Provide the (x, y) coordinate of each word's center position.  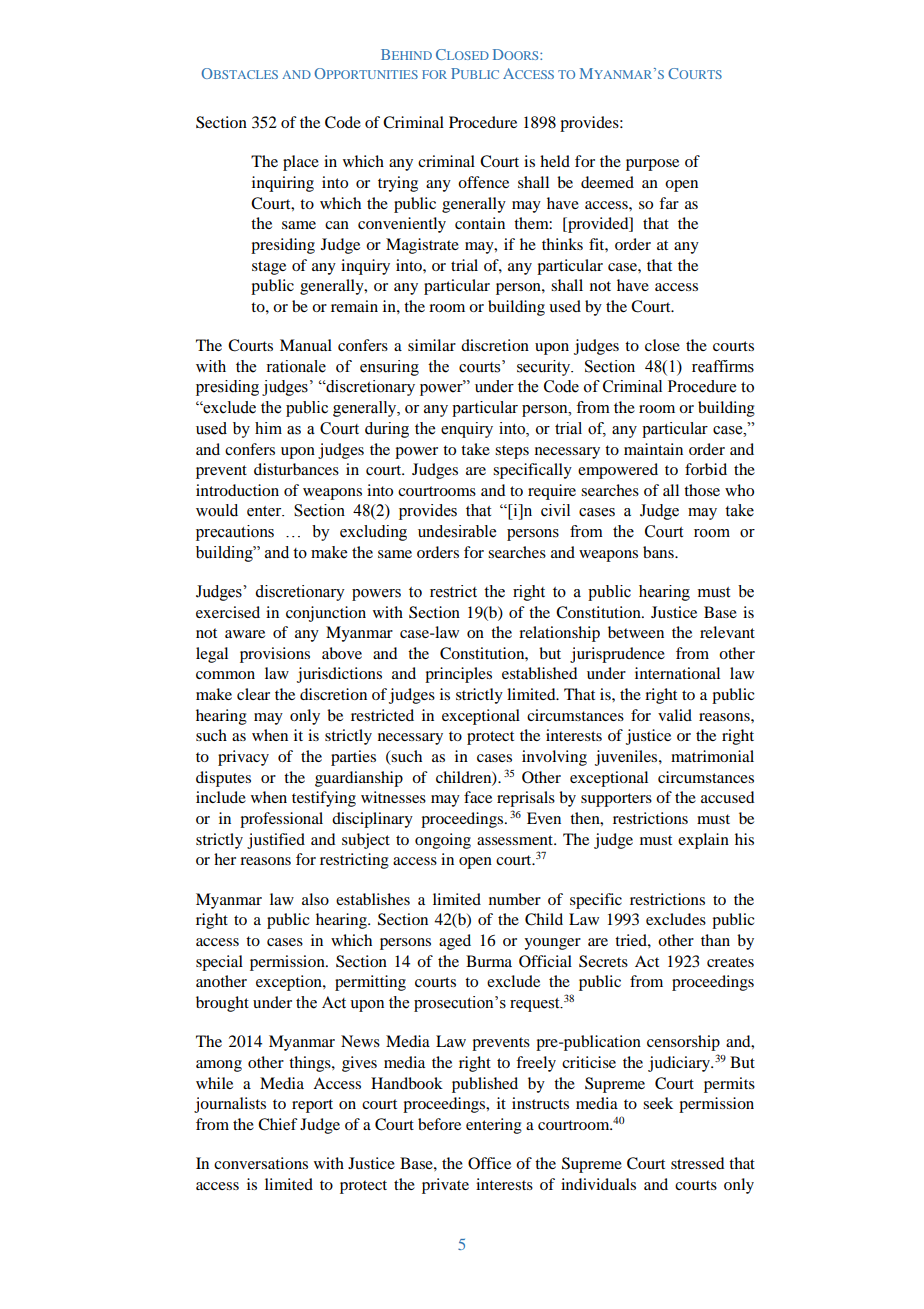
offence (483, 182)
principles (458, 675)
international (677, 673)
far (669, 203)
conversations (261, 1163)
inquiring (283, 184)
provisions (275, 655)
